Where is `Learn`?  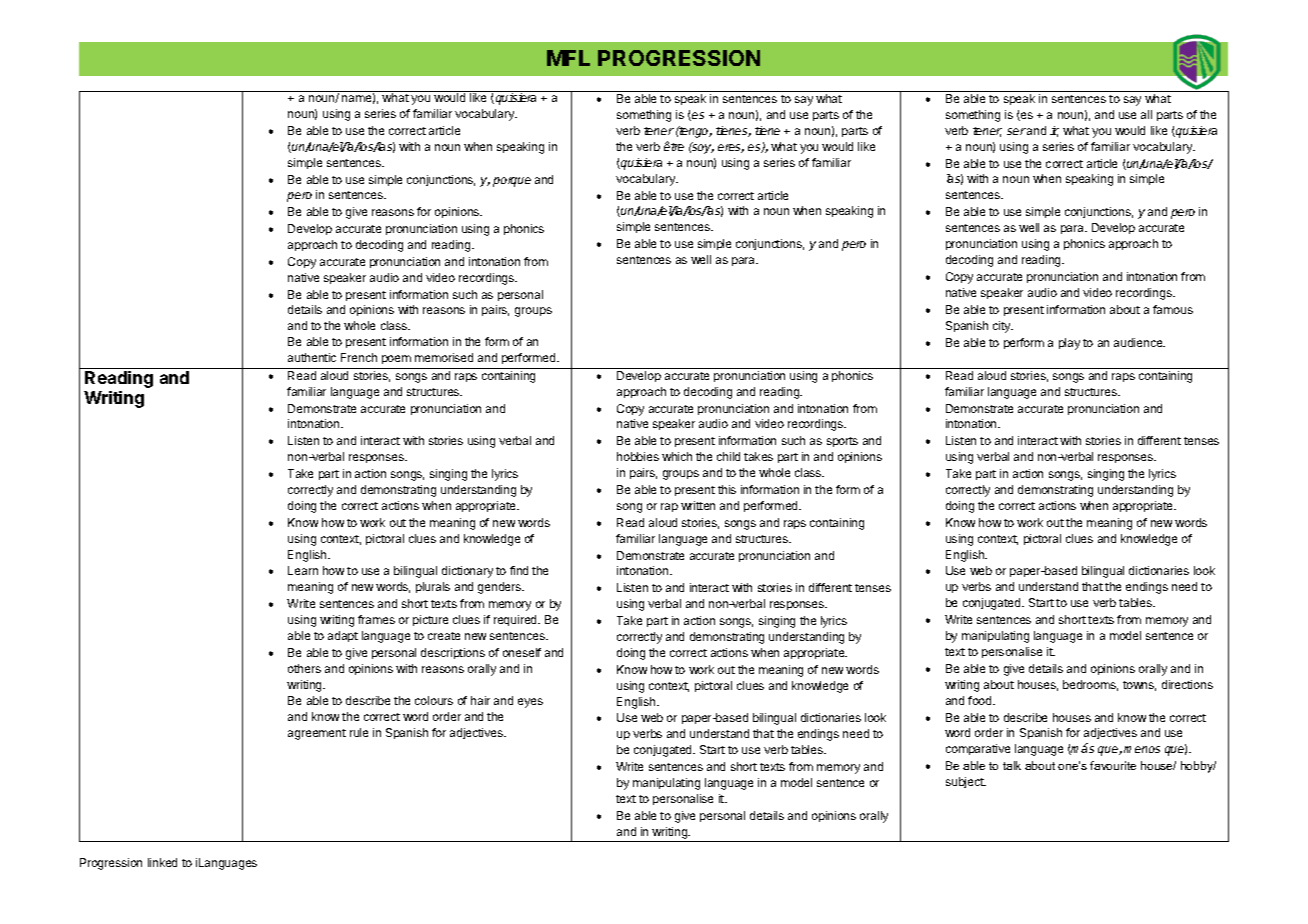 Learn is located at coordinates (303, 570).
